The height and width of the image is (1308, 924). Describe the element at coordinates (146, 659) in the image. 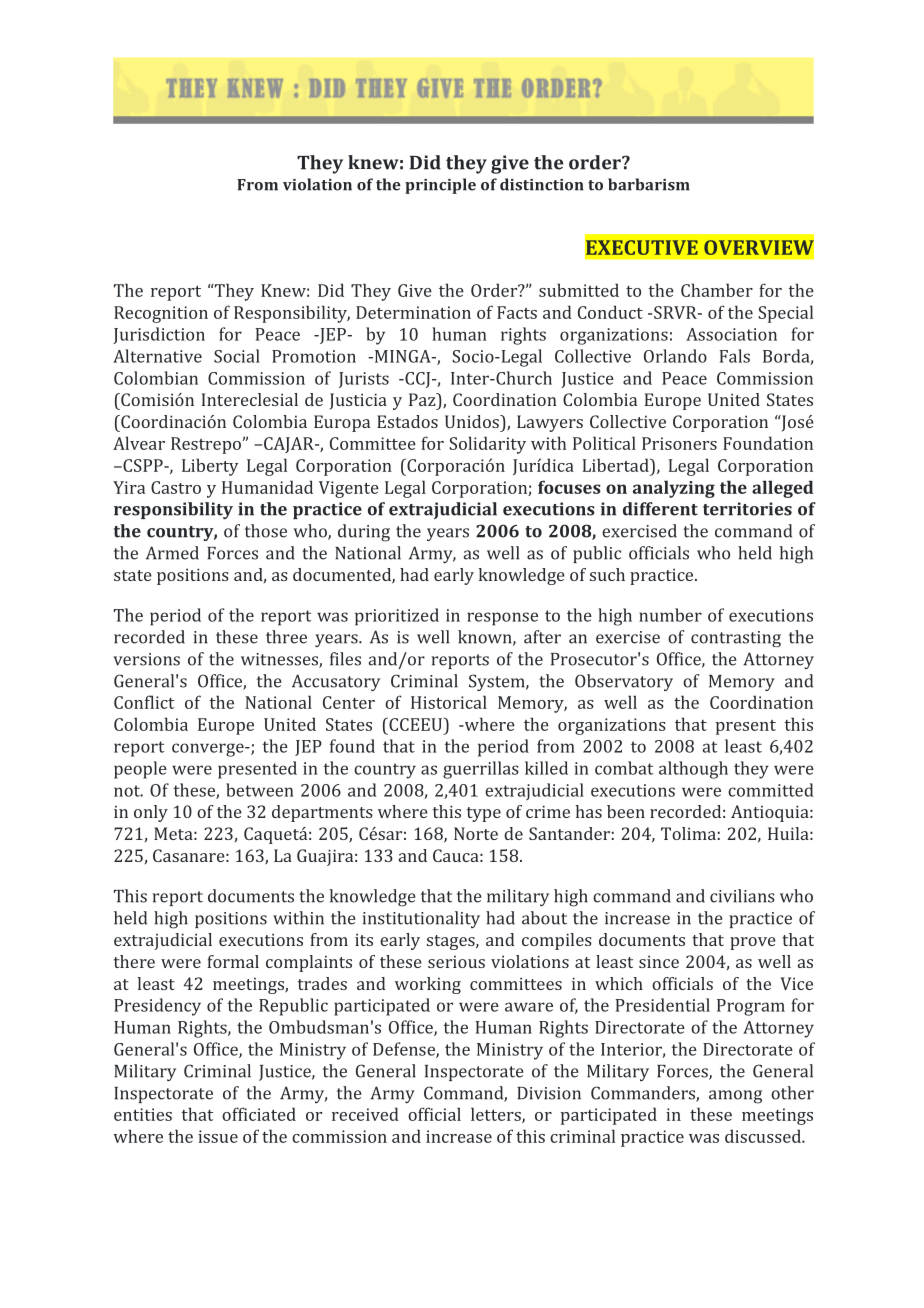

I see `versions` at that location.
